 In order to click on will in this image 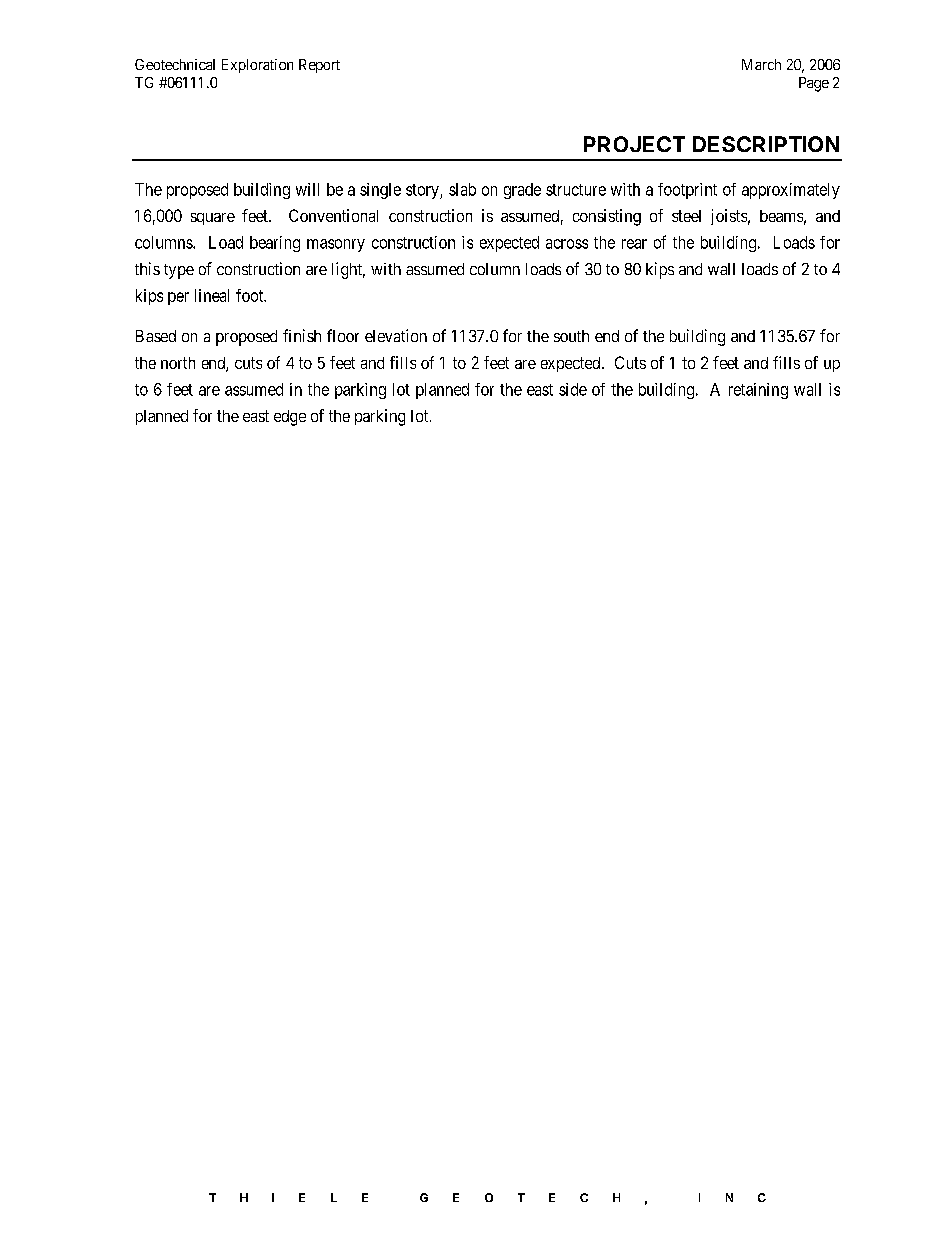, I will do `click(307, 189)`.
